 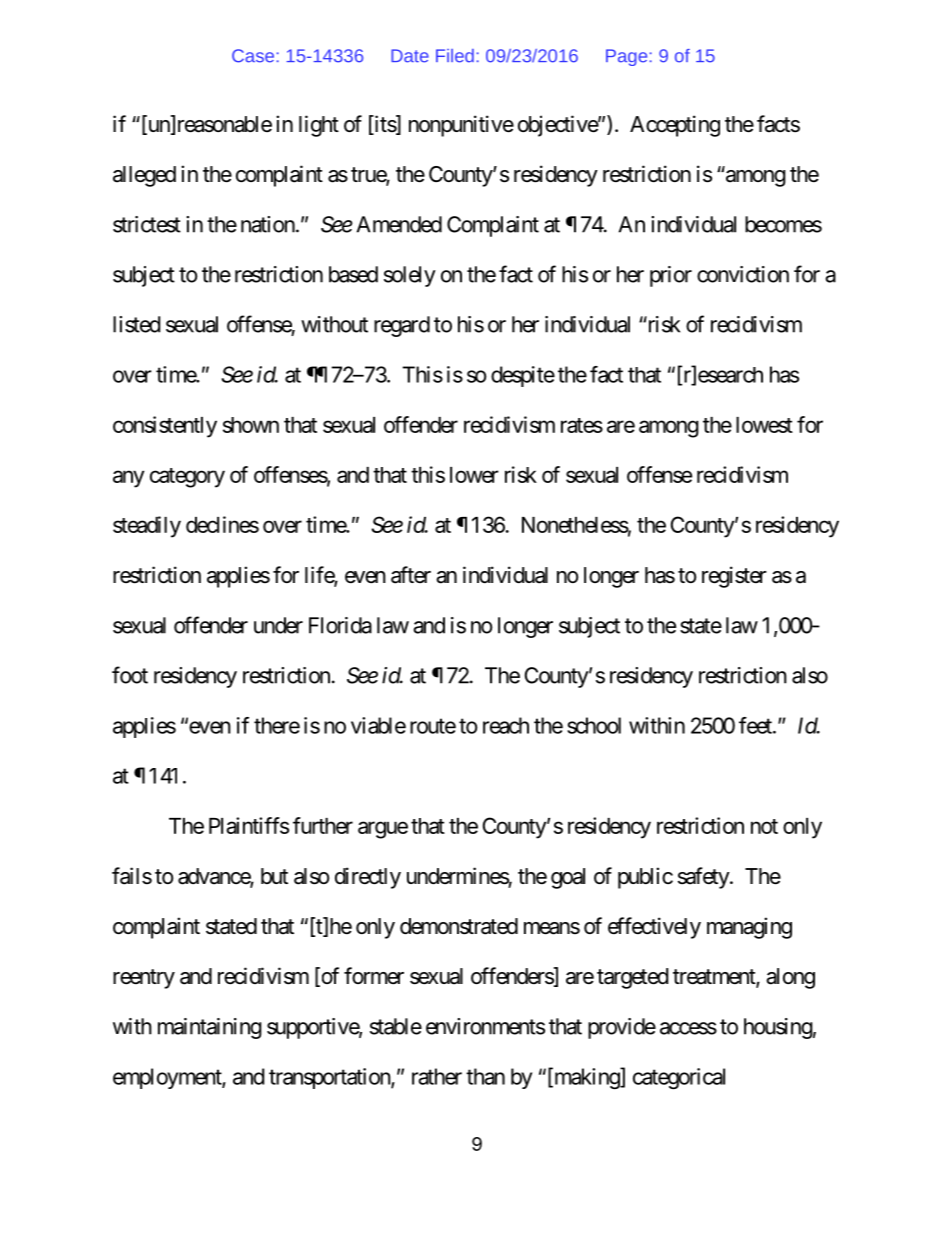 I want to click on lower, so click(x=474, y=475).
